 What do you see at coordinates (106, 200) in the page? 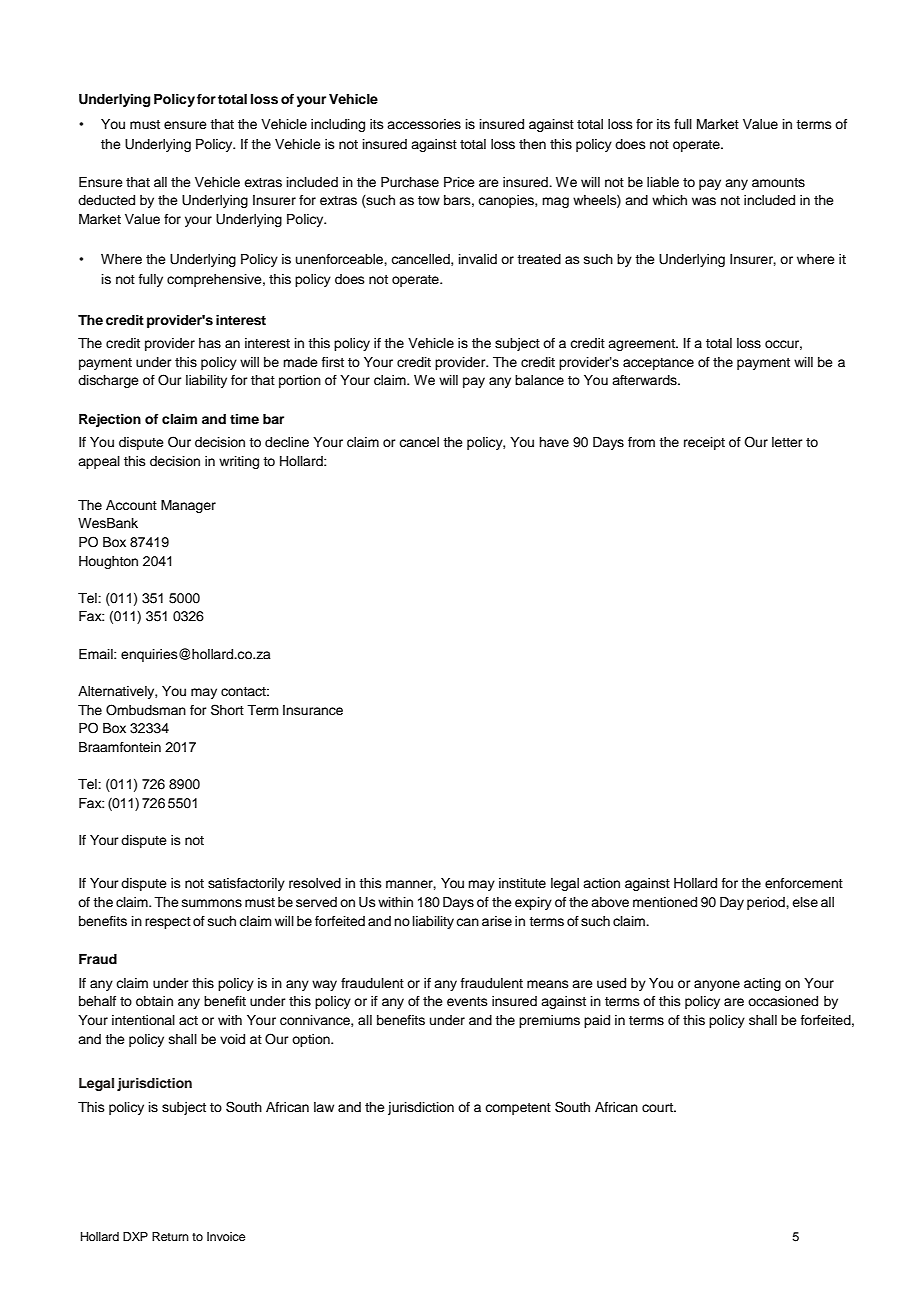
I see `deducted` at bounding box center [106, 200].
